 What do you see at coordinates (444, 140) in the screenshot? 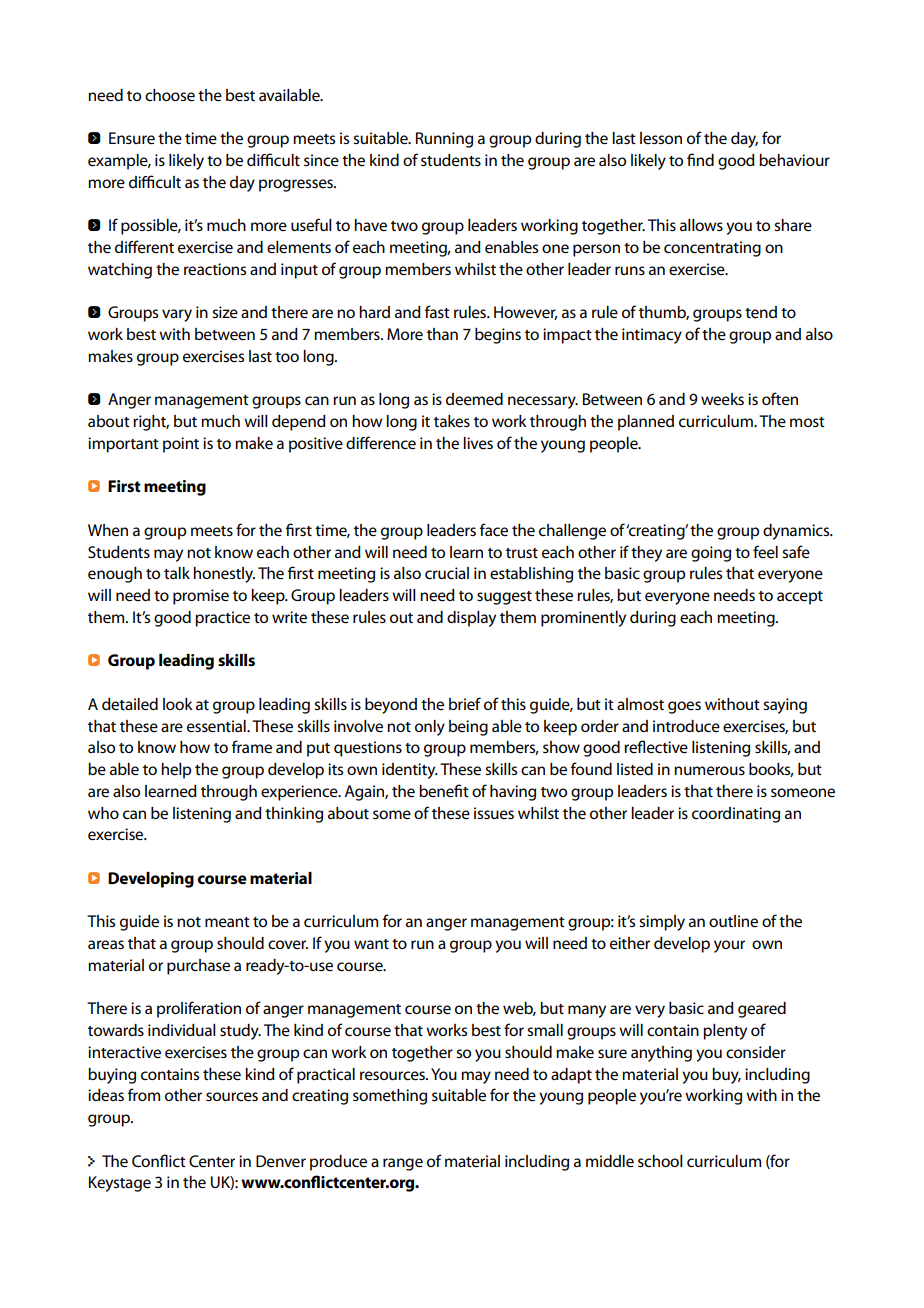
I see `Running` at bounding box center [444, 140].
